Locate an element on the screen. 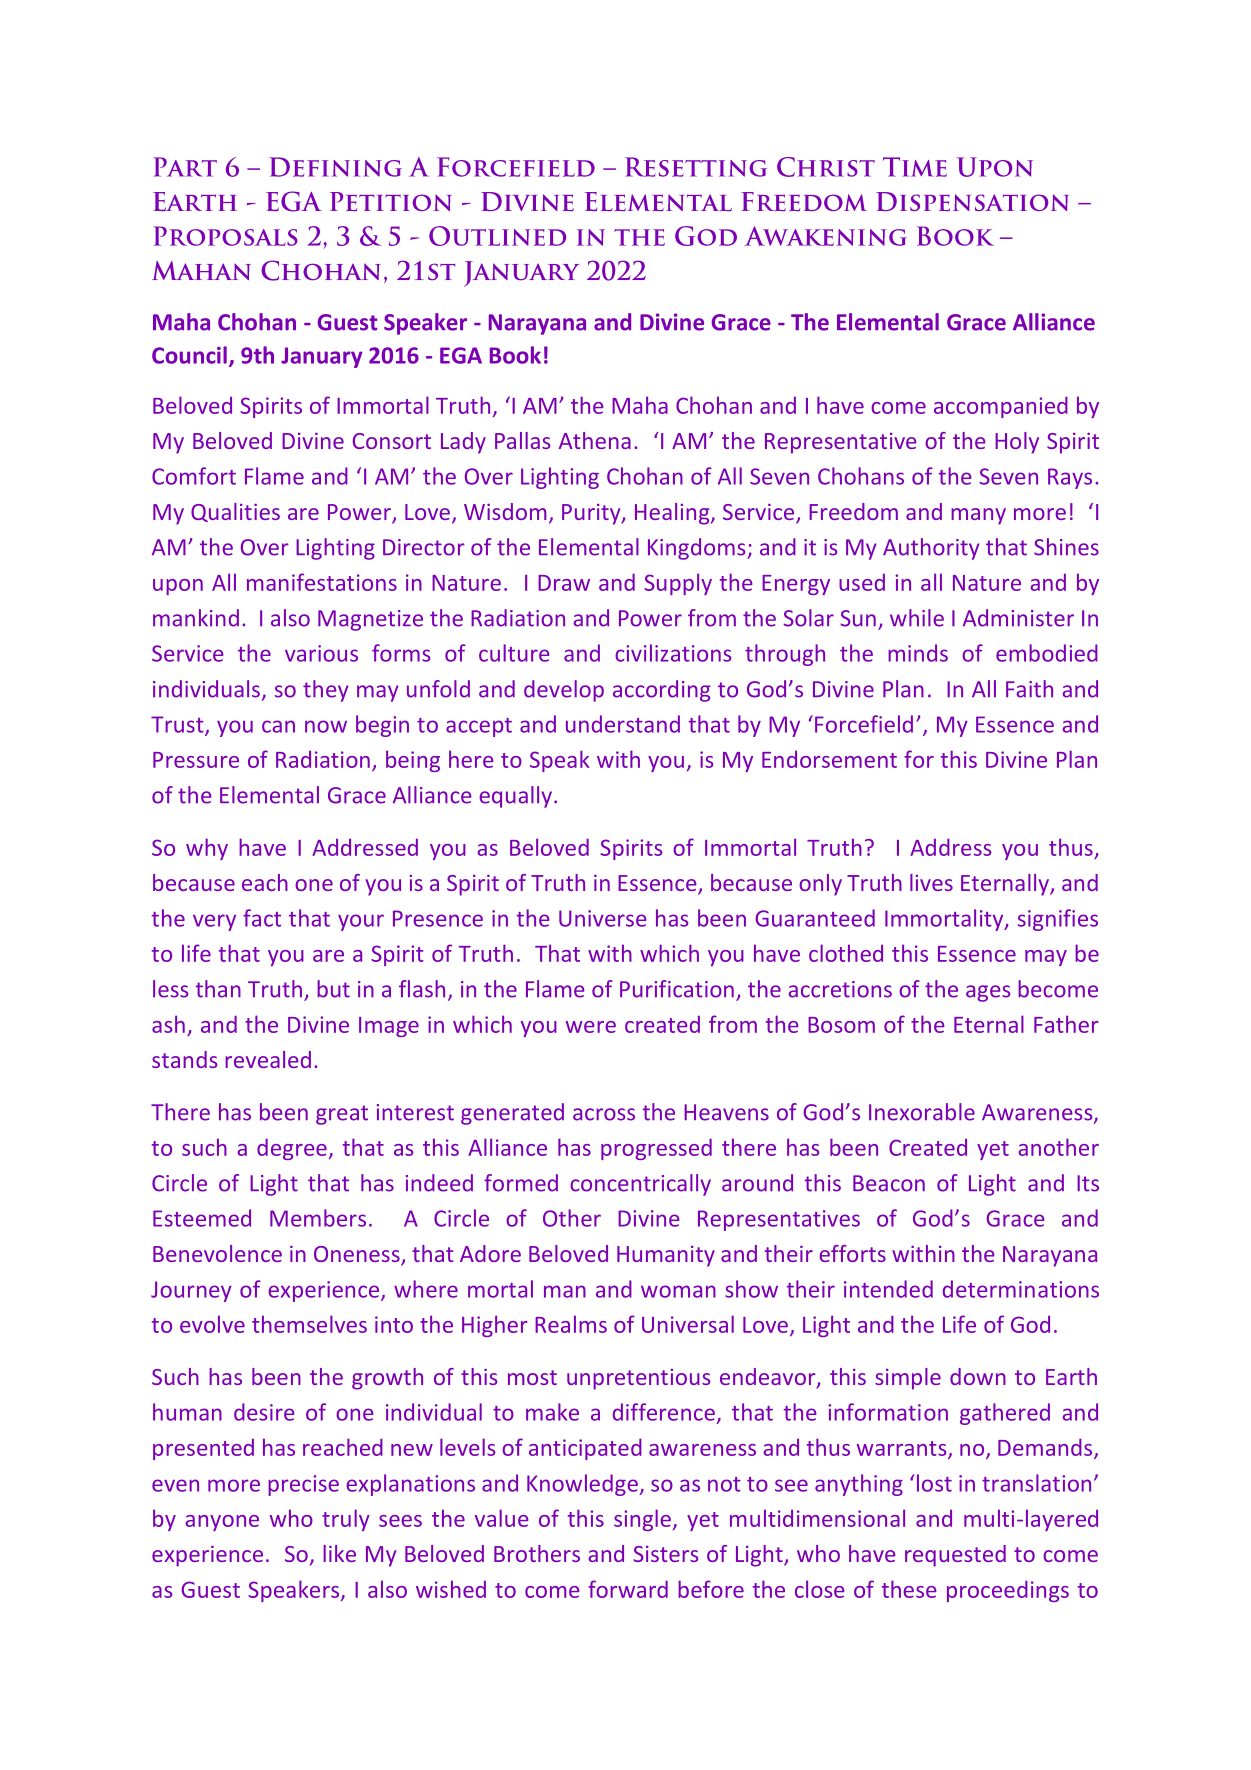 The height and width of the screenshot is (1770, 1251). January is located at coordinates (322, 357).
